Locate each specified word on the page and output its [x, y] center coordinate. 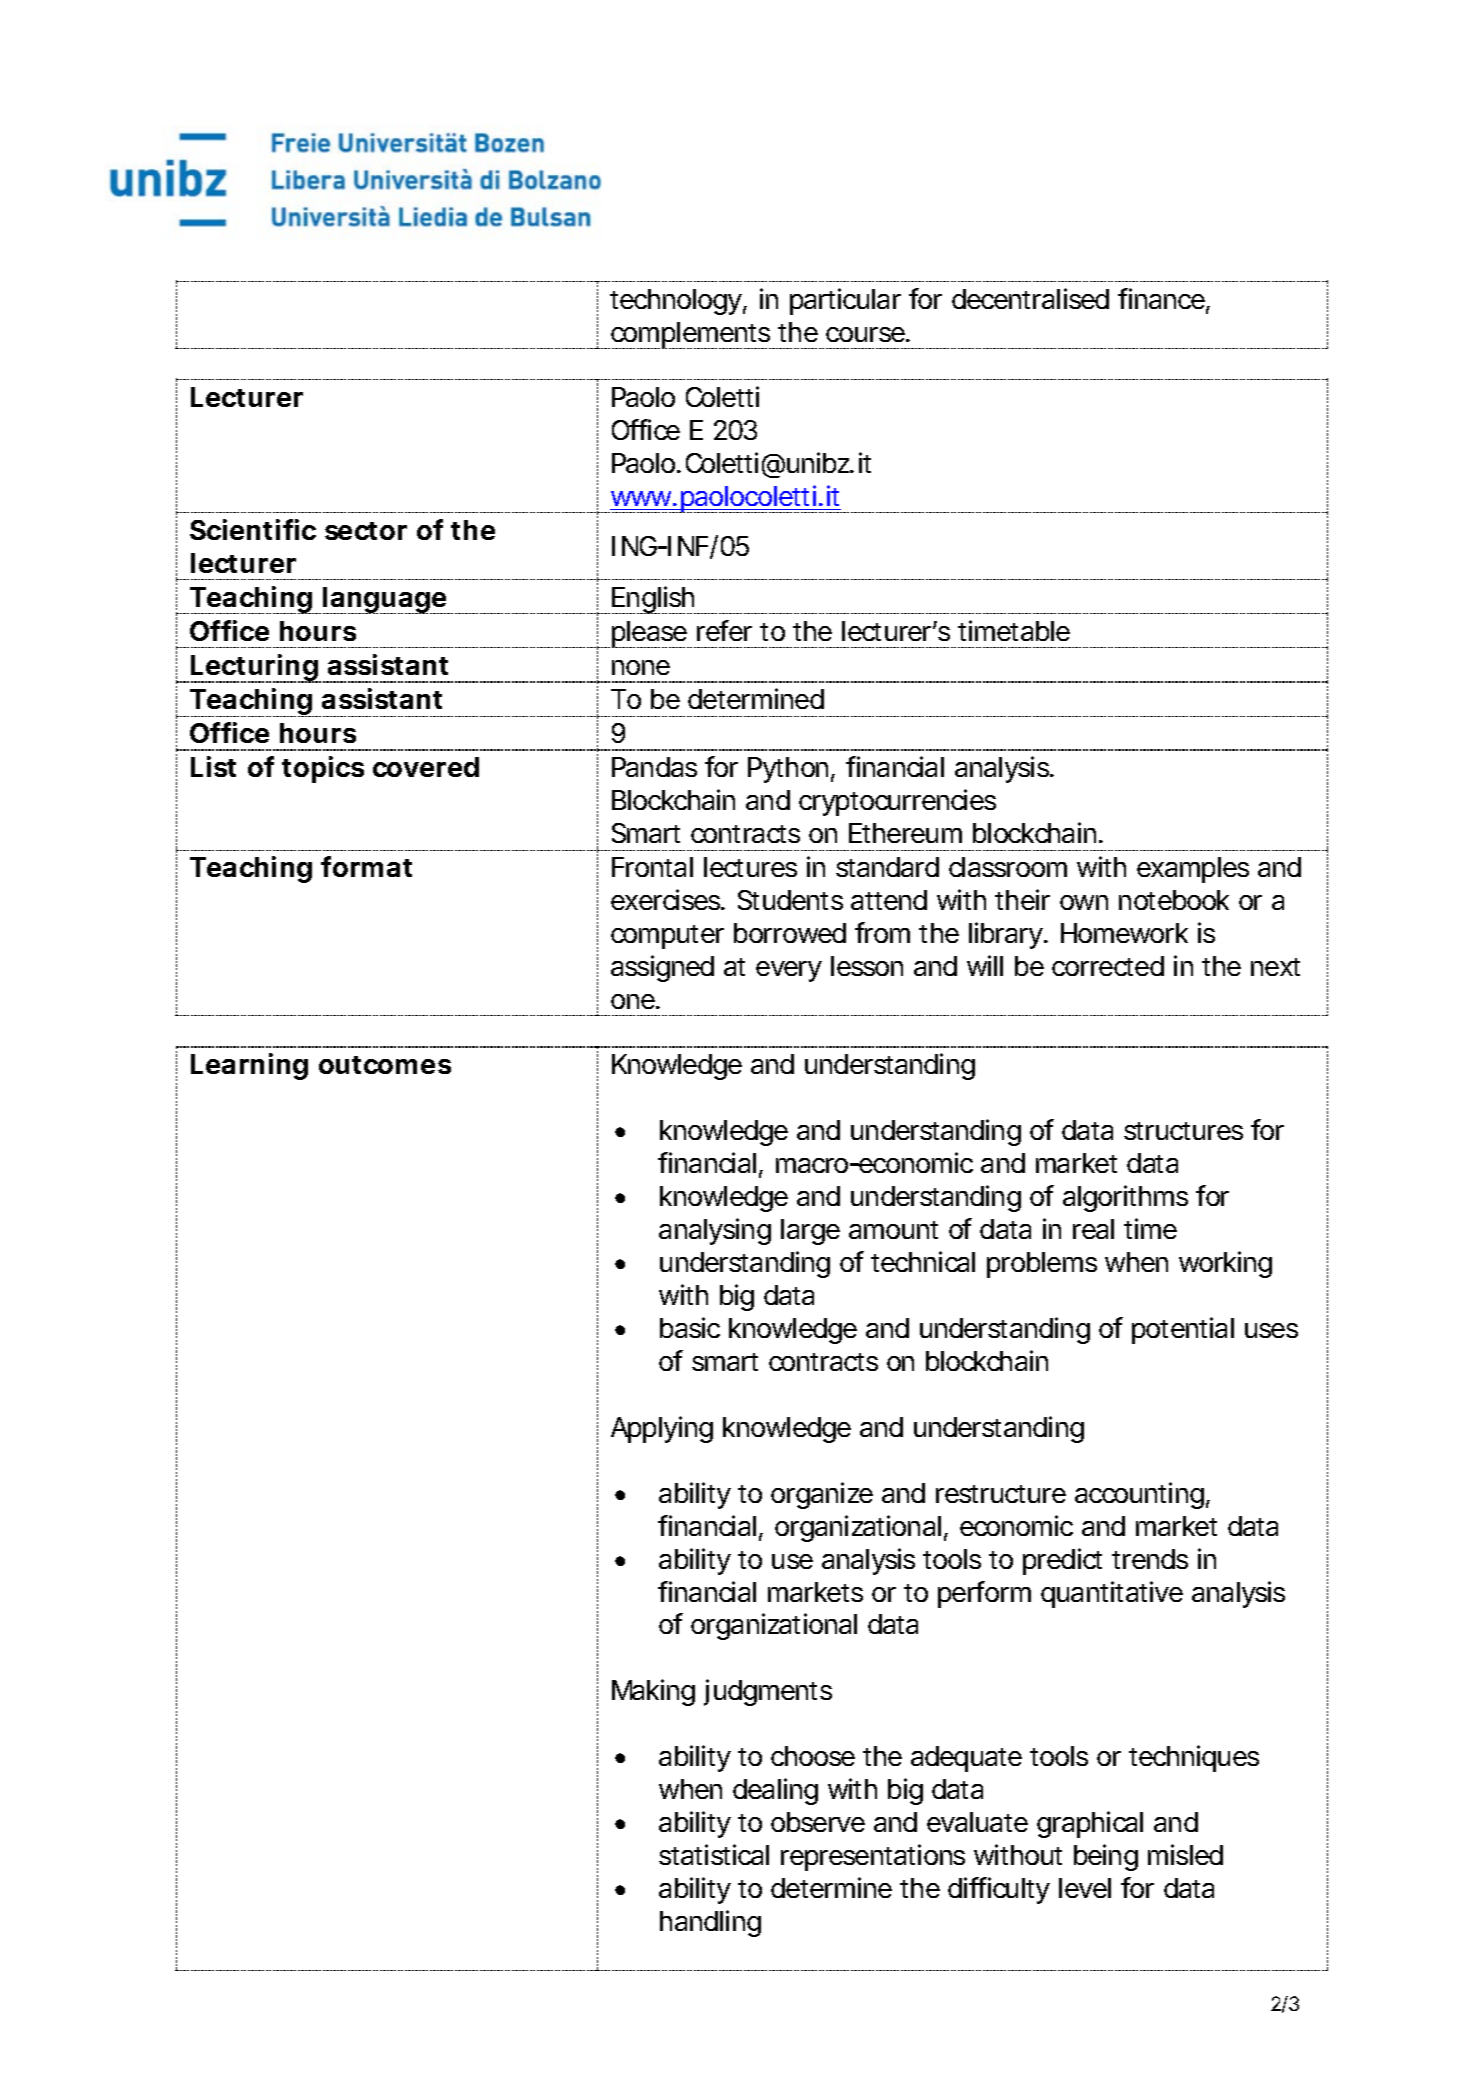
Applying [662, 1429]
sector [366, 531]
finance [1162, 300]
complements [691, 335]
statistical [714, 1854]
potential [1183, 1330]
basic [690, 1327]
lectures [750, 867]
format [366, 866]
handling [710, 1923]
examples [1193, 870]
